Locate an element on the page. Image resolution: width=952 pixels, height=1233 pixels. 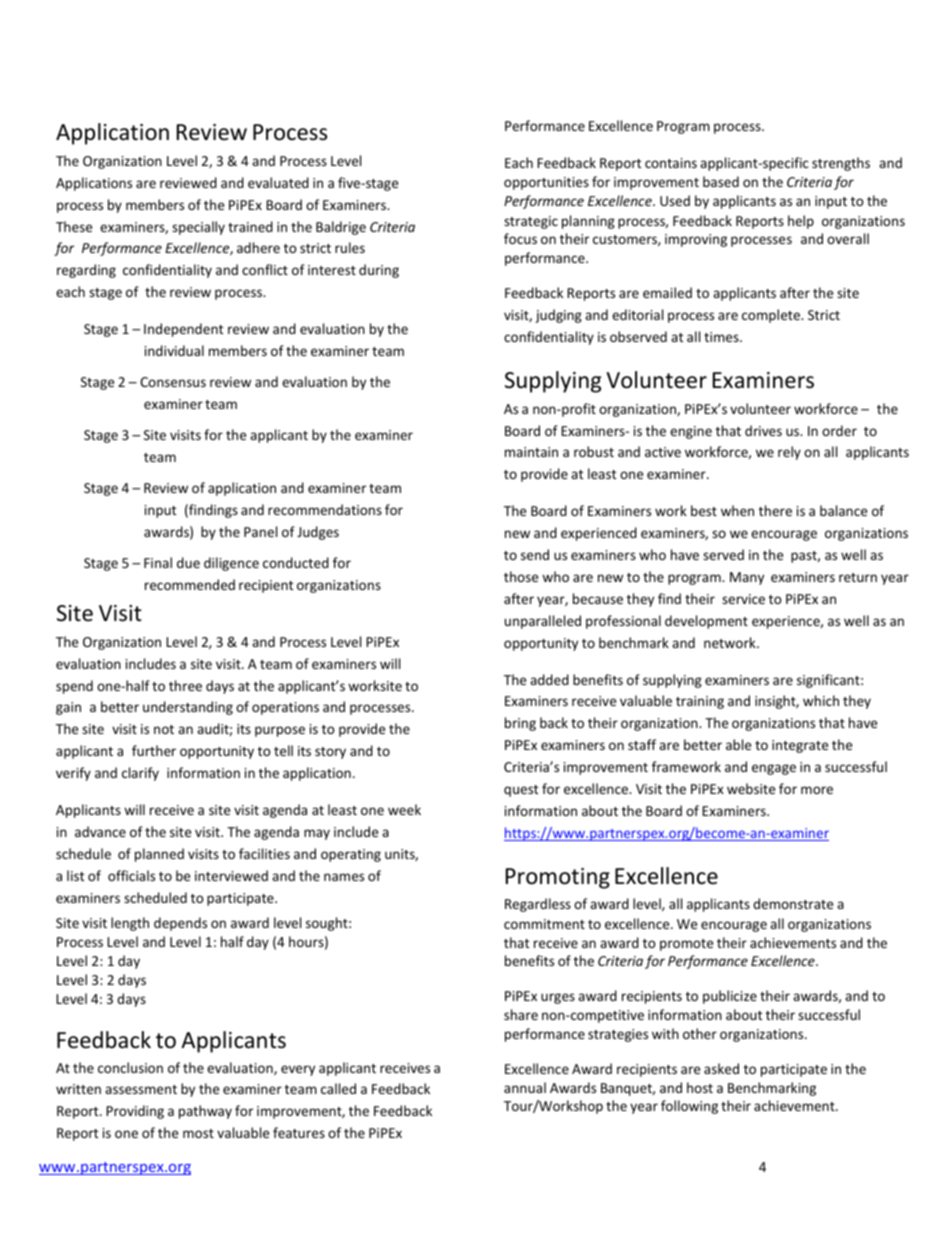
Providing is located at coordinates (135, 1112).
